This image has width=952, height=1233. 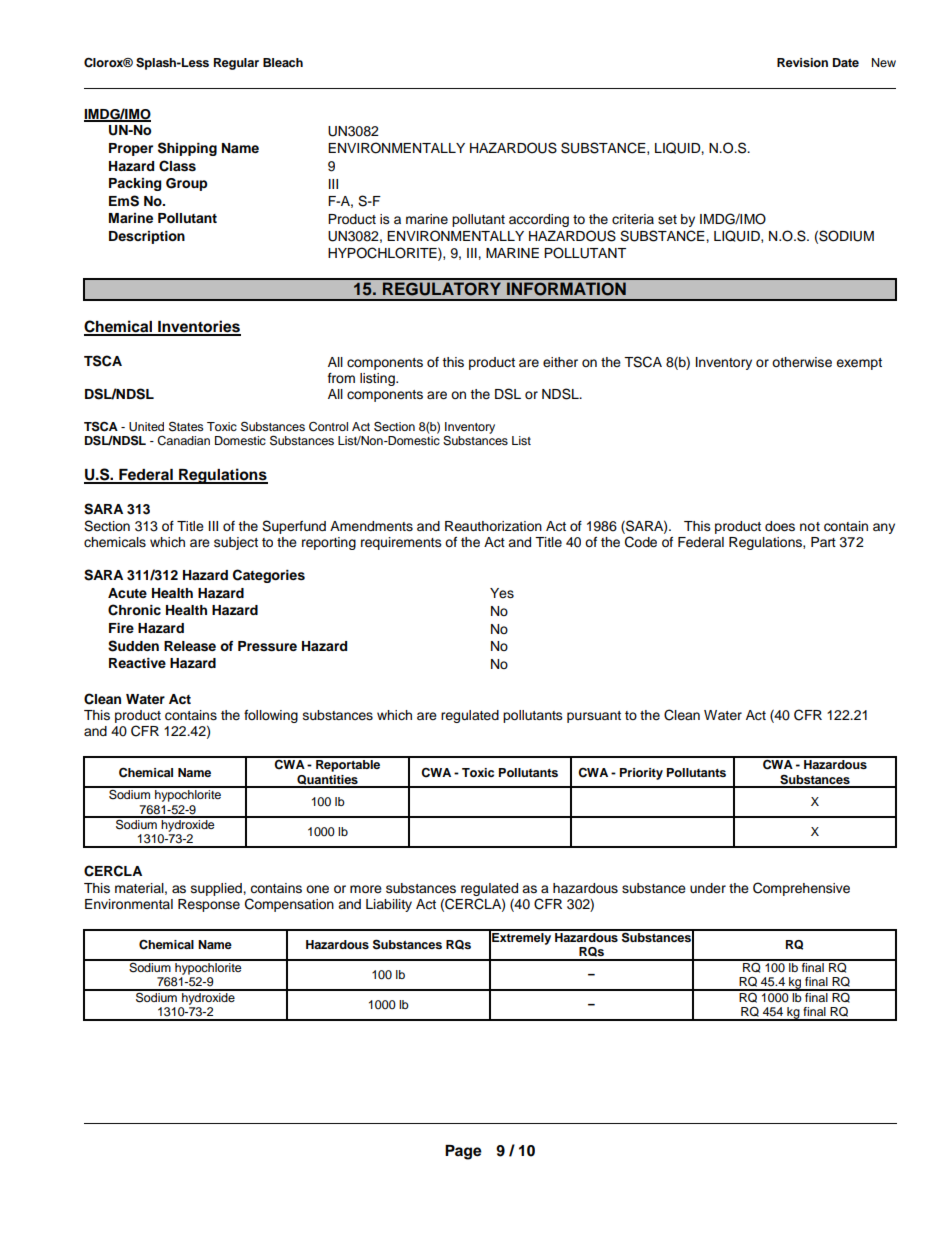 What do you see at coordinates (641, 774) in the image?
I see `Priority` at bounding box center [641, 774].
